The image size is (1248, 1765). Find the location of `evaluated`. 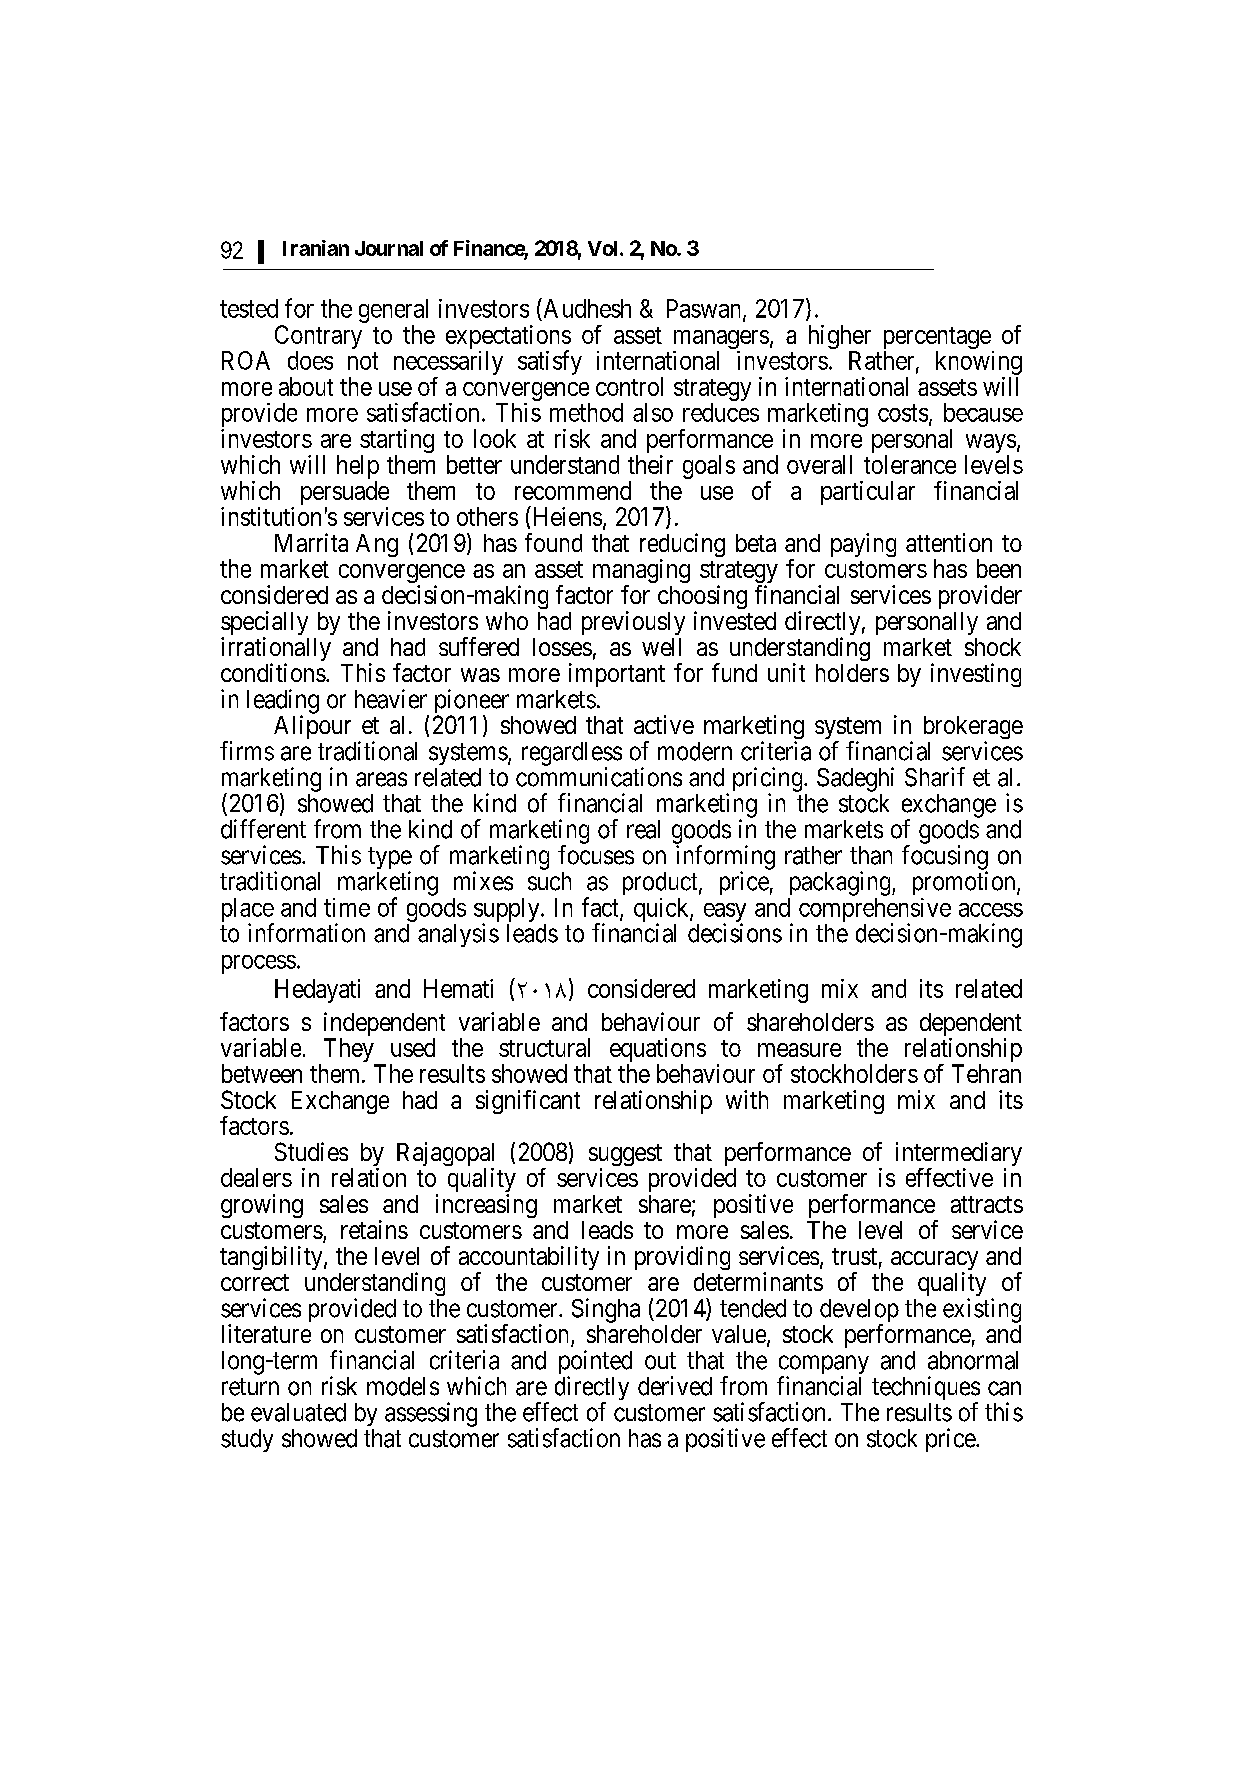

evaluated is located at coordinates (298, 1412).
